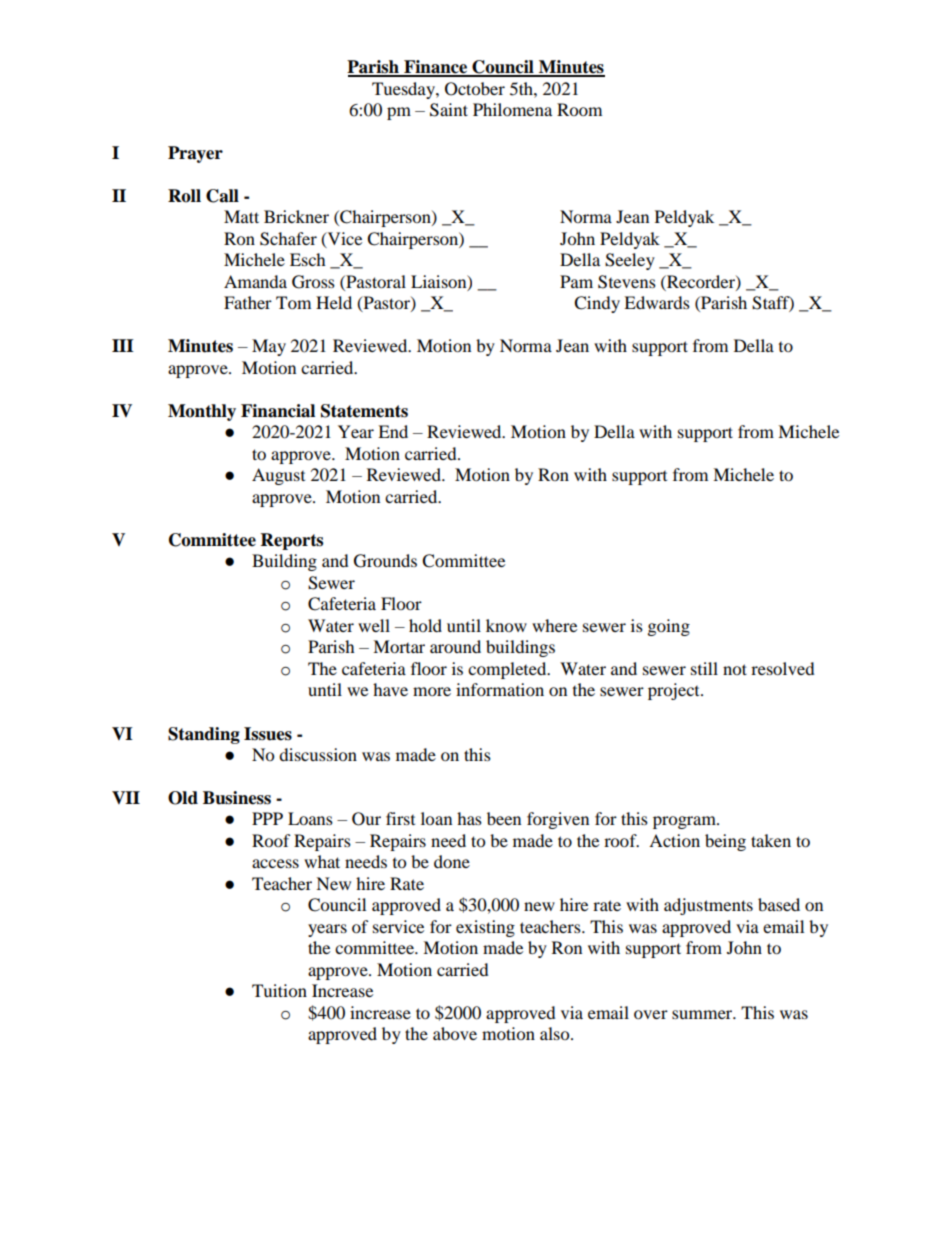 The image size is (952, 1233). I want to click on Grounds, so click(385, 561).
